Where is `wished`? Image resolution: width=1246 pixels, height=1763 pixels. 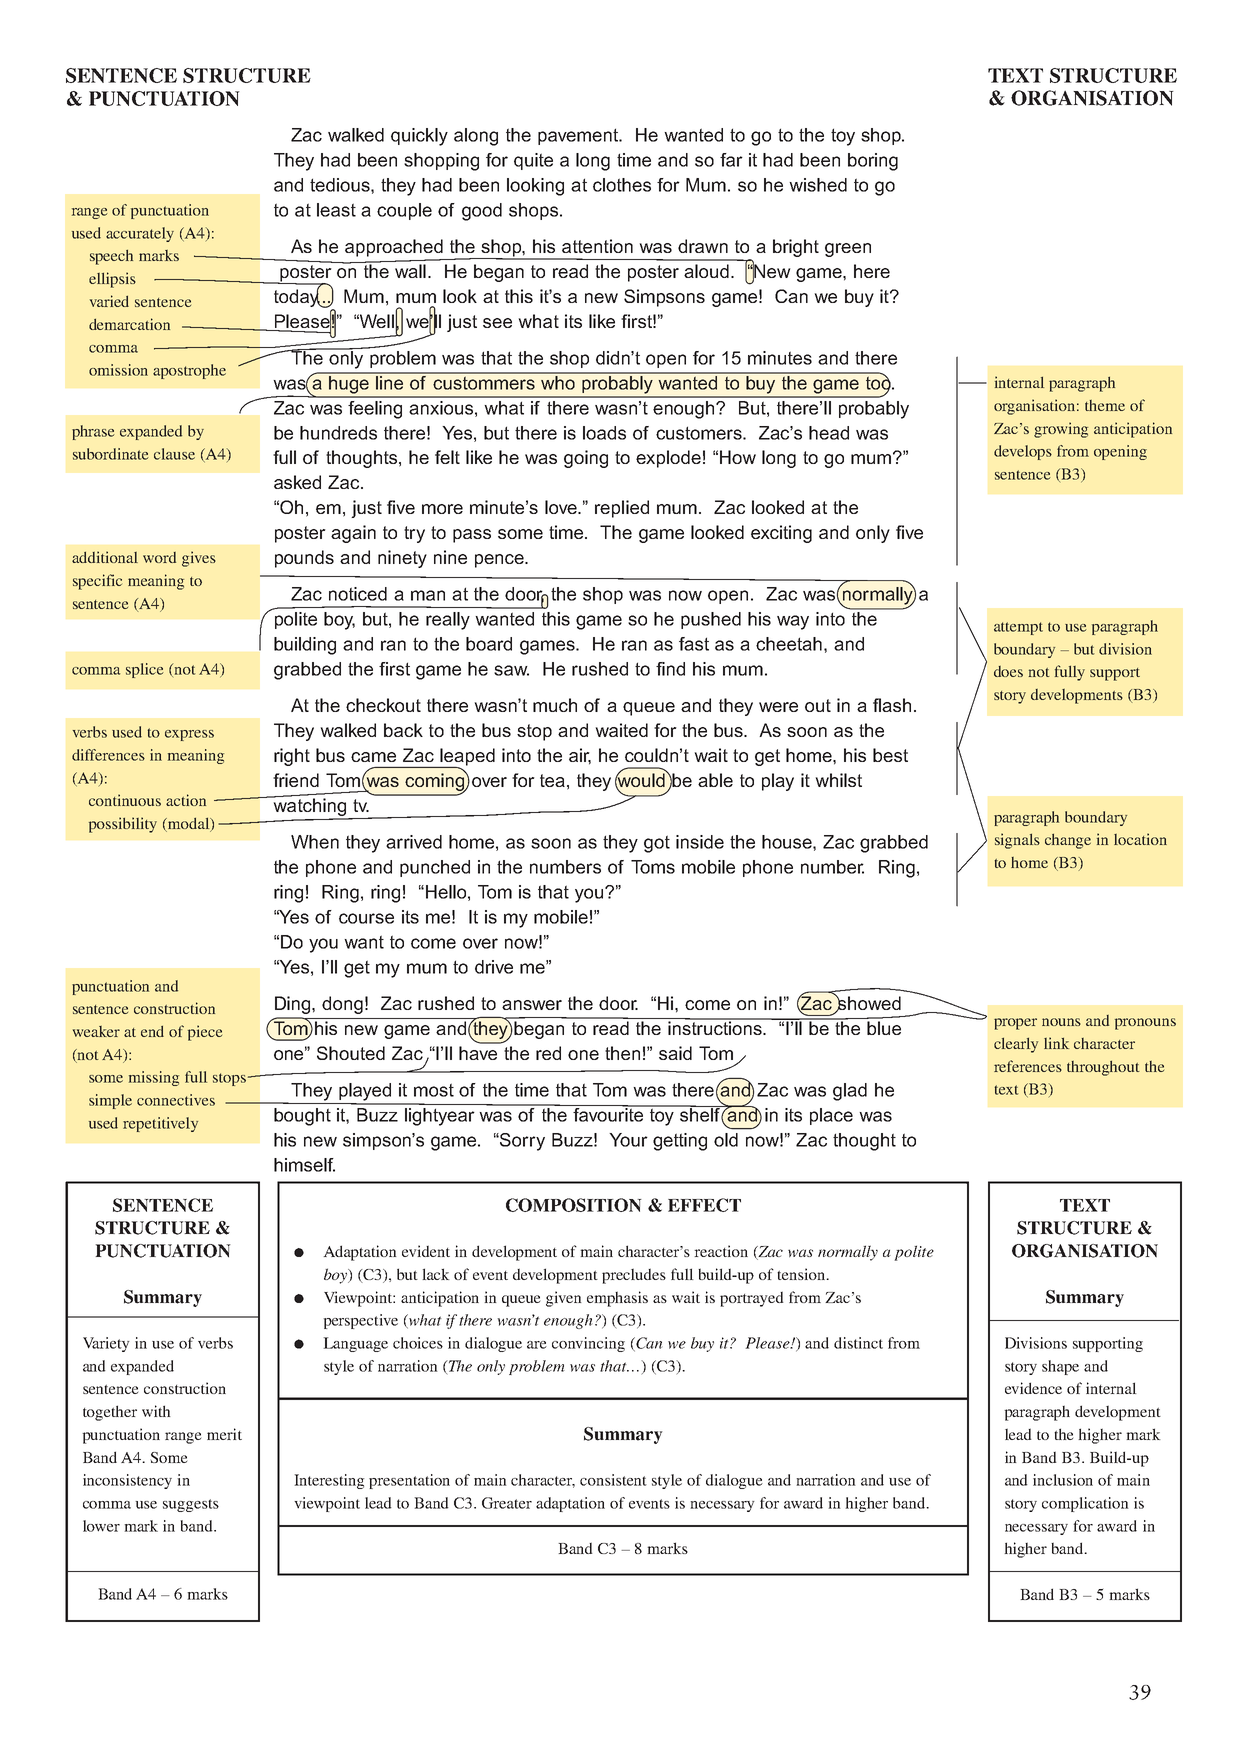 wished is located at coordinates (818, 185).
